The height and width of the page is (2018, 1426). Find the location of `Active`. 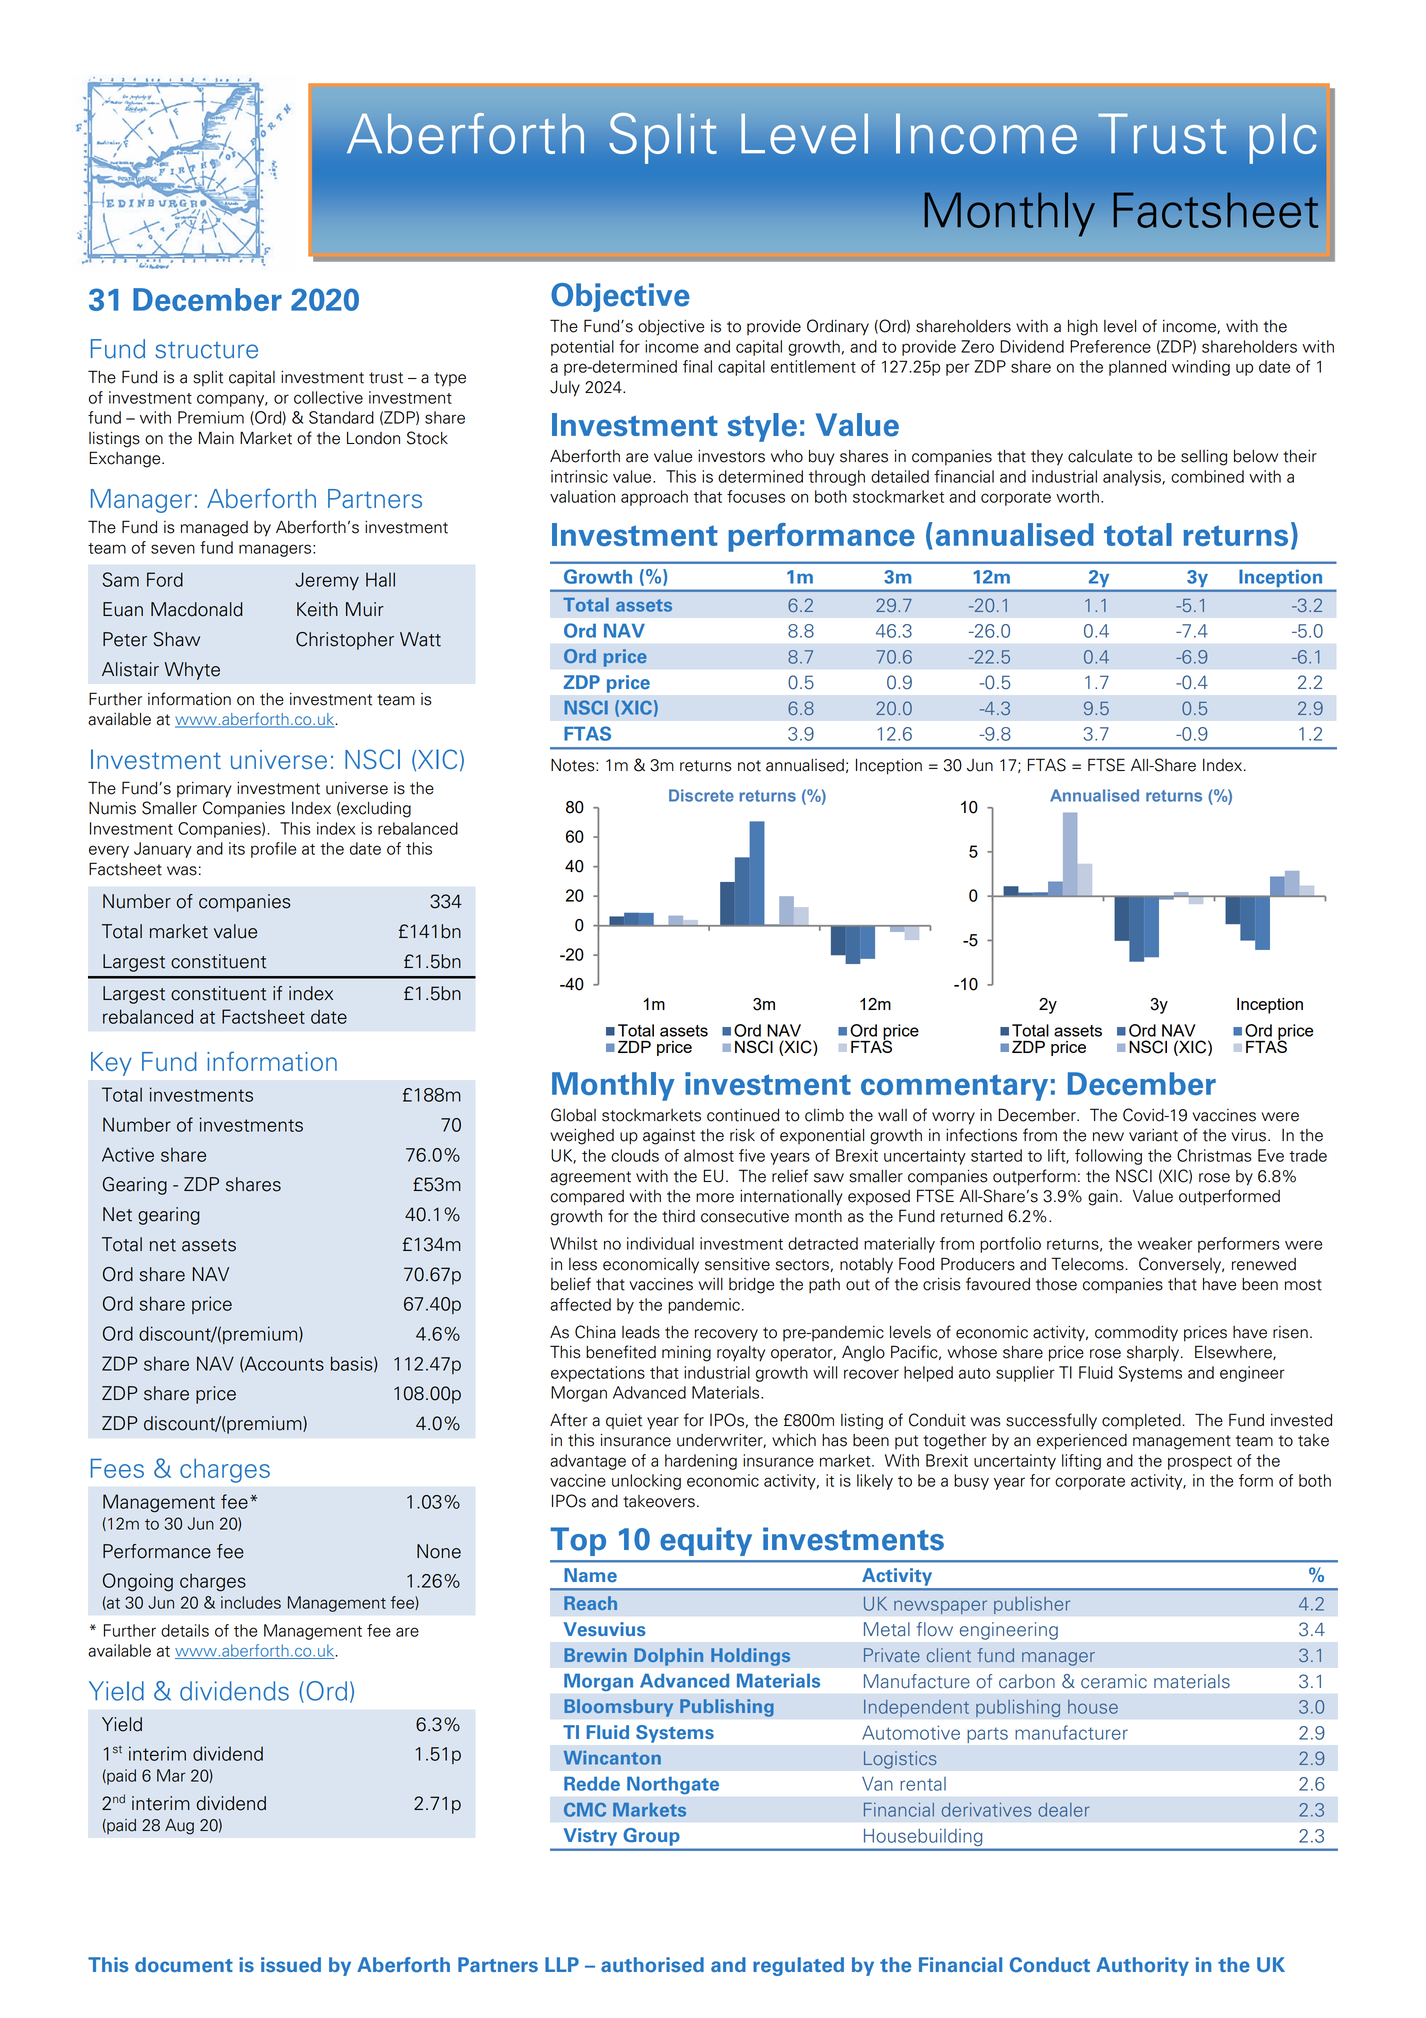

Active is located at coordinates (128, 1154).
